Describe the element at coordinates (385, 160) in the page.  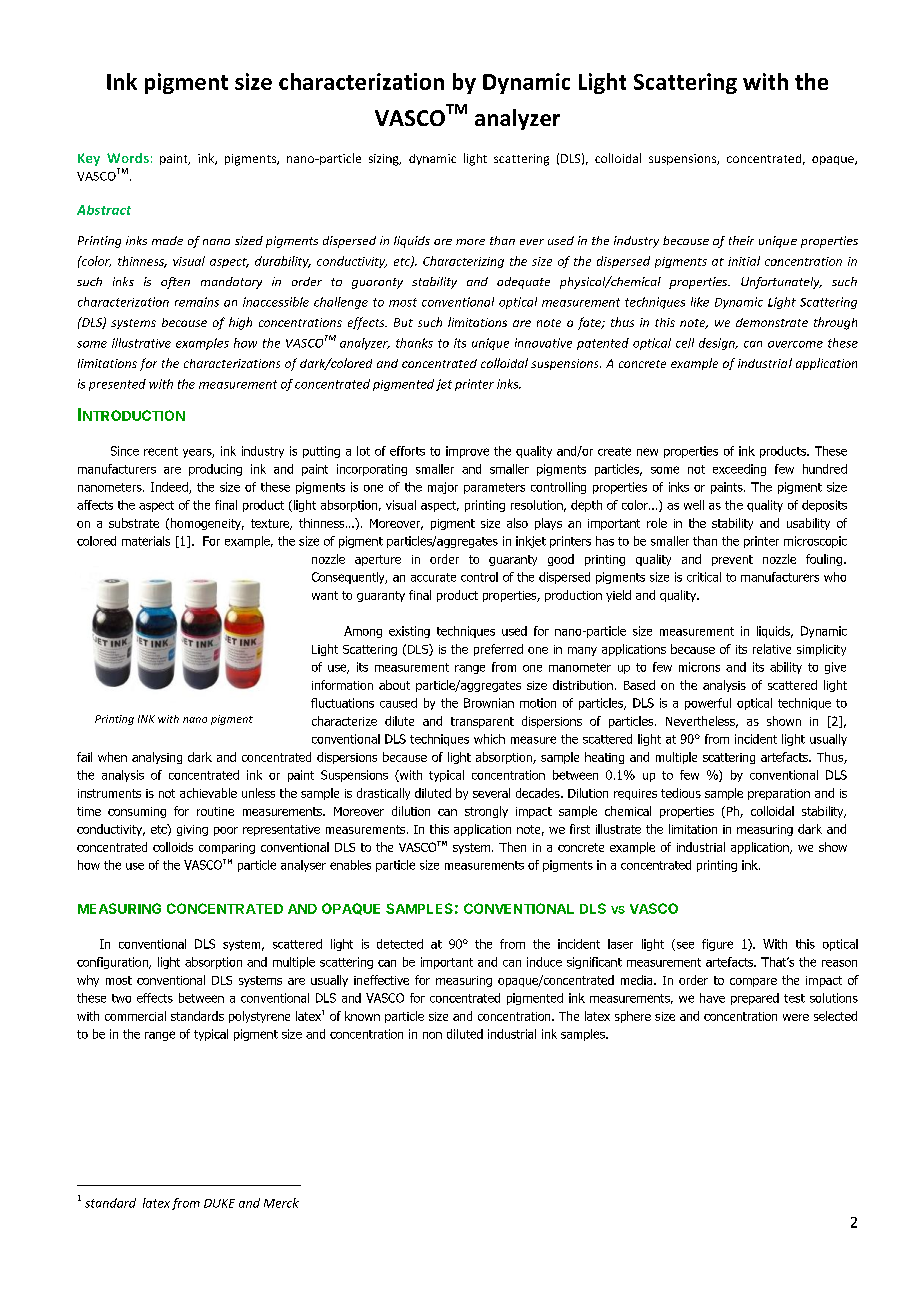
I see `sizing` at that location.
